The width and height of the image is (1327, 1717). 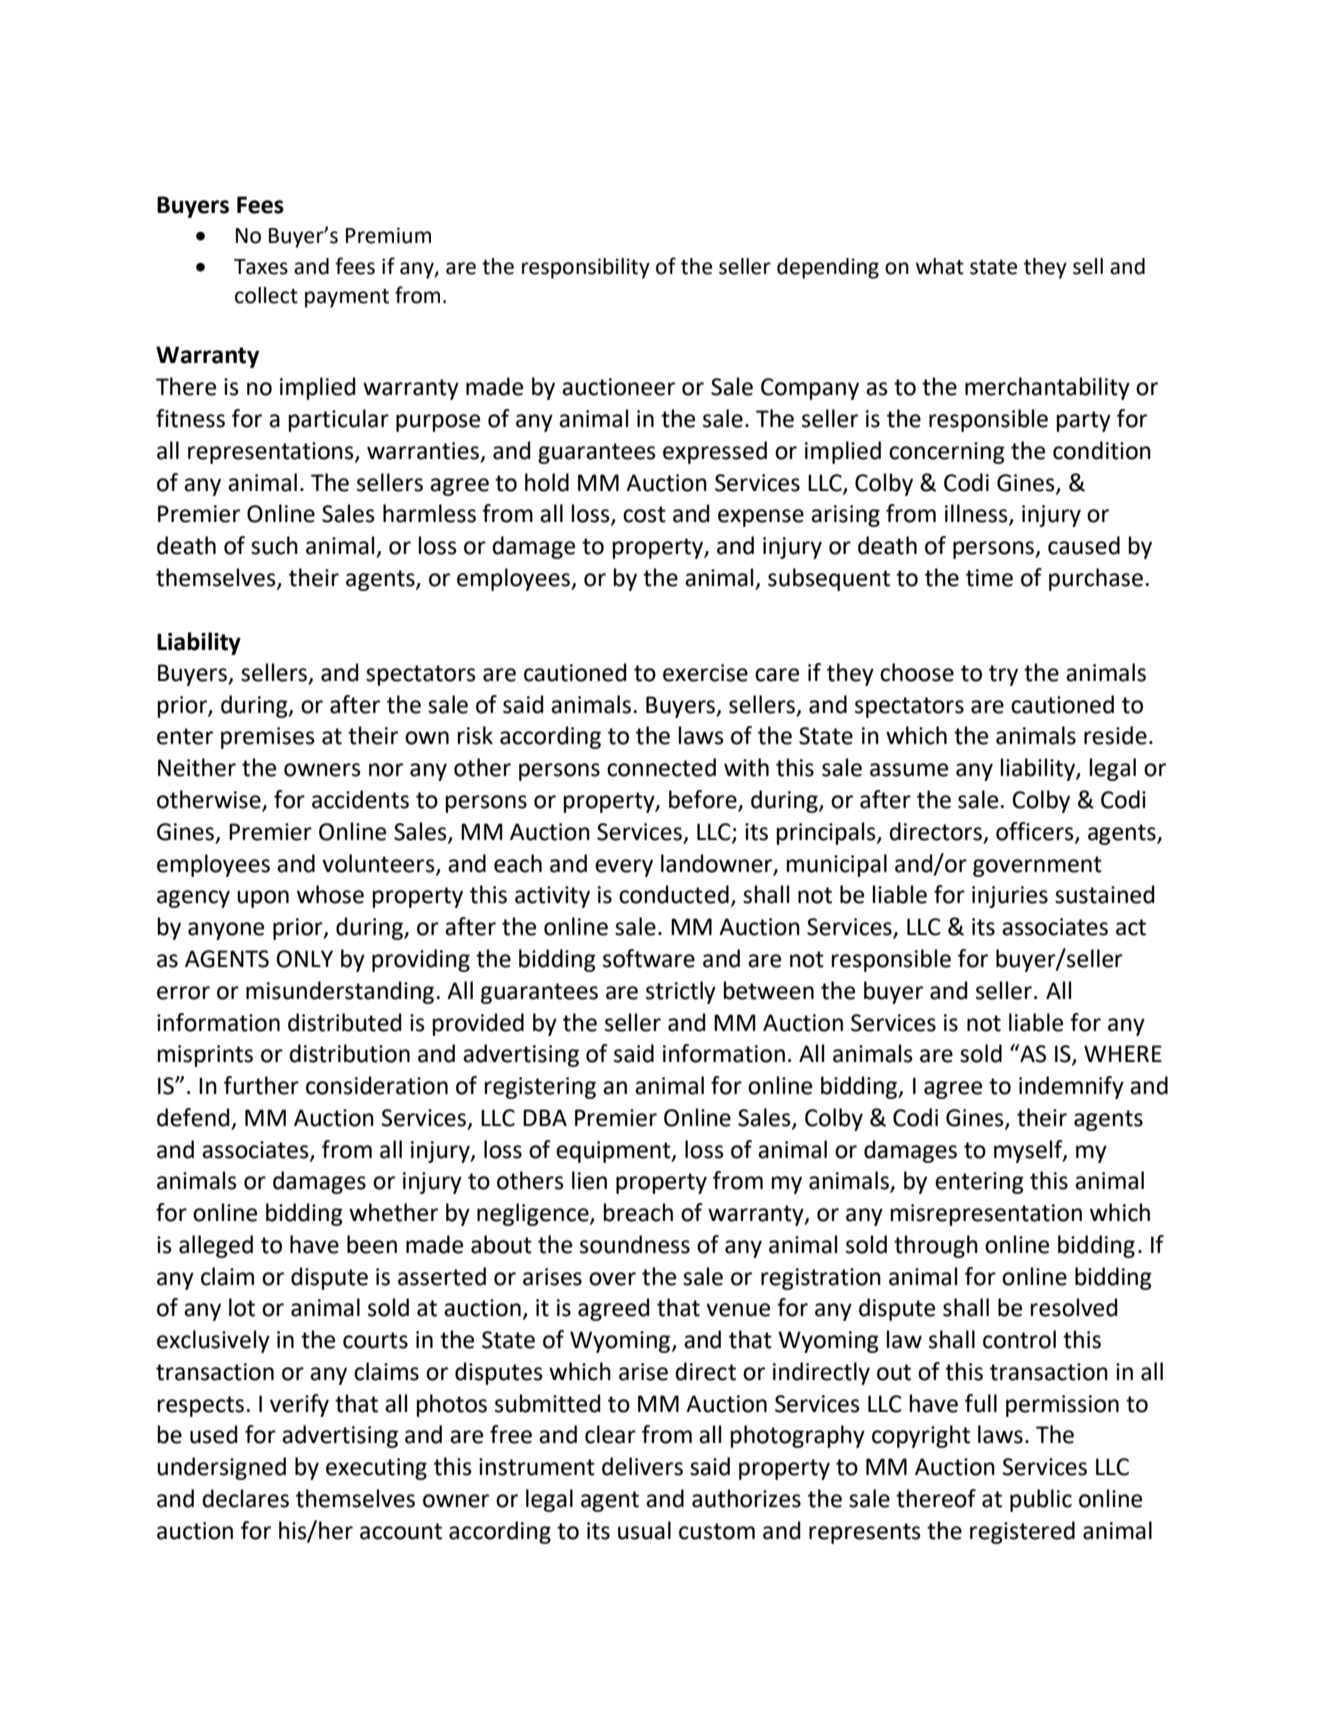 What do you see at coordinates (940, 266) in the image?
I see `what` at bounding box center [940, 266].
